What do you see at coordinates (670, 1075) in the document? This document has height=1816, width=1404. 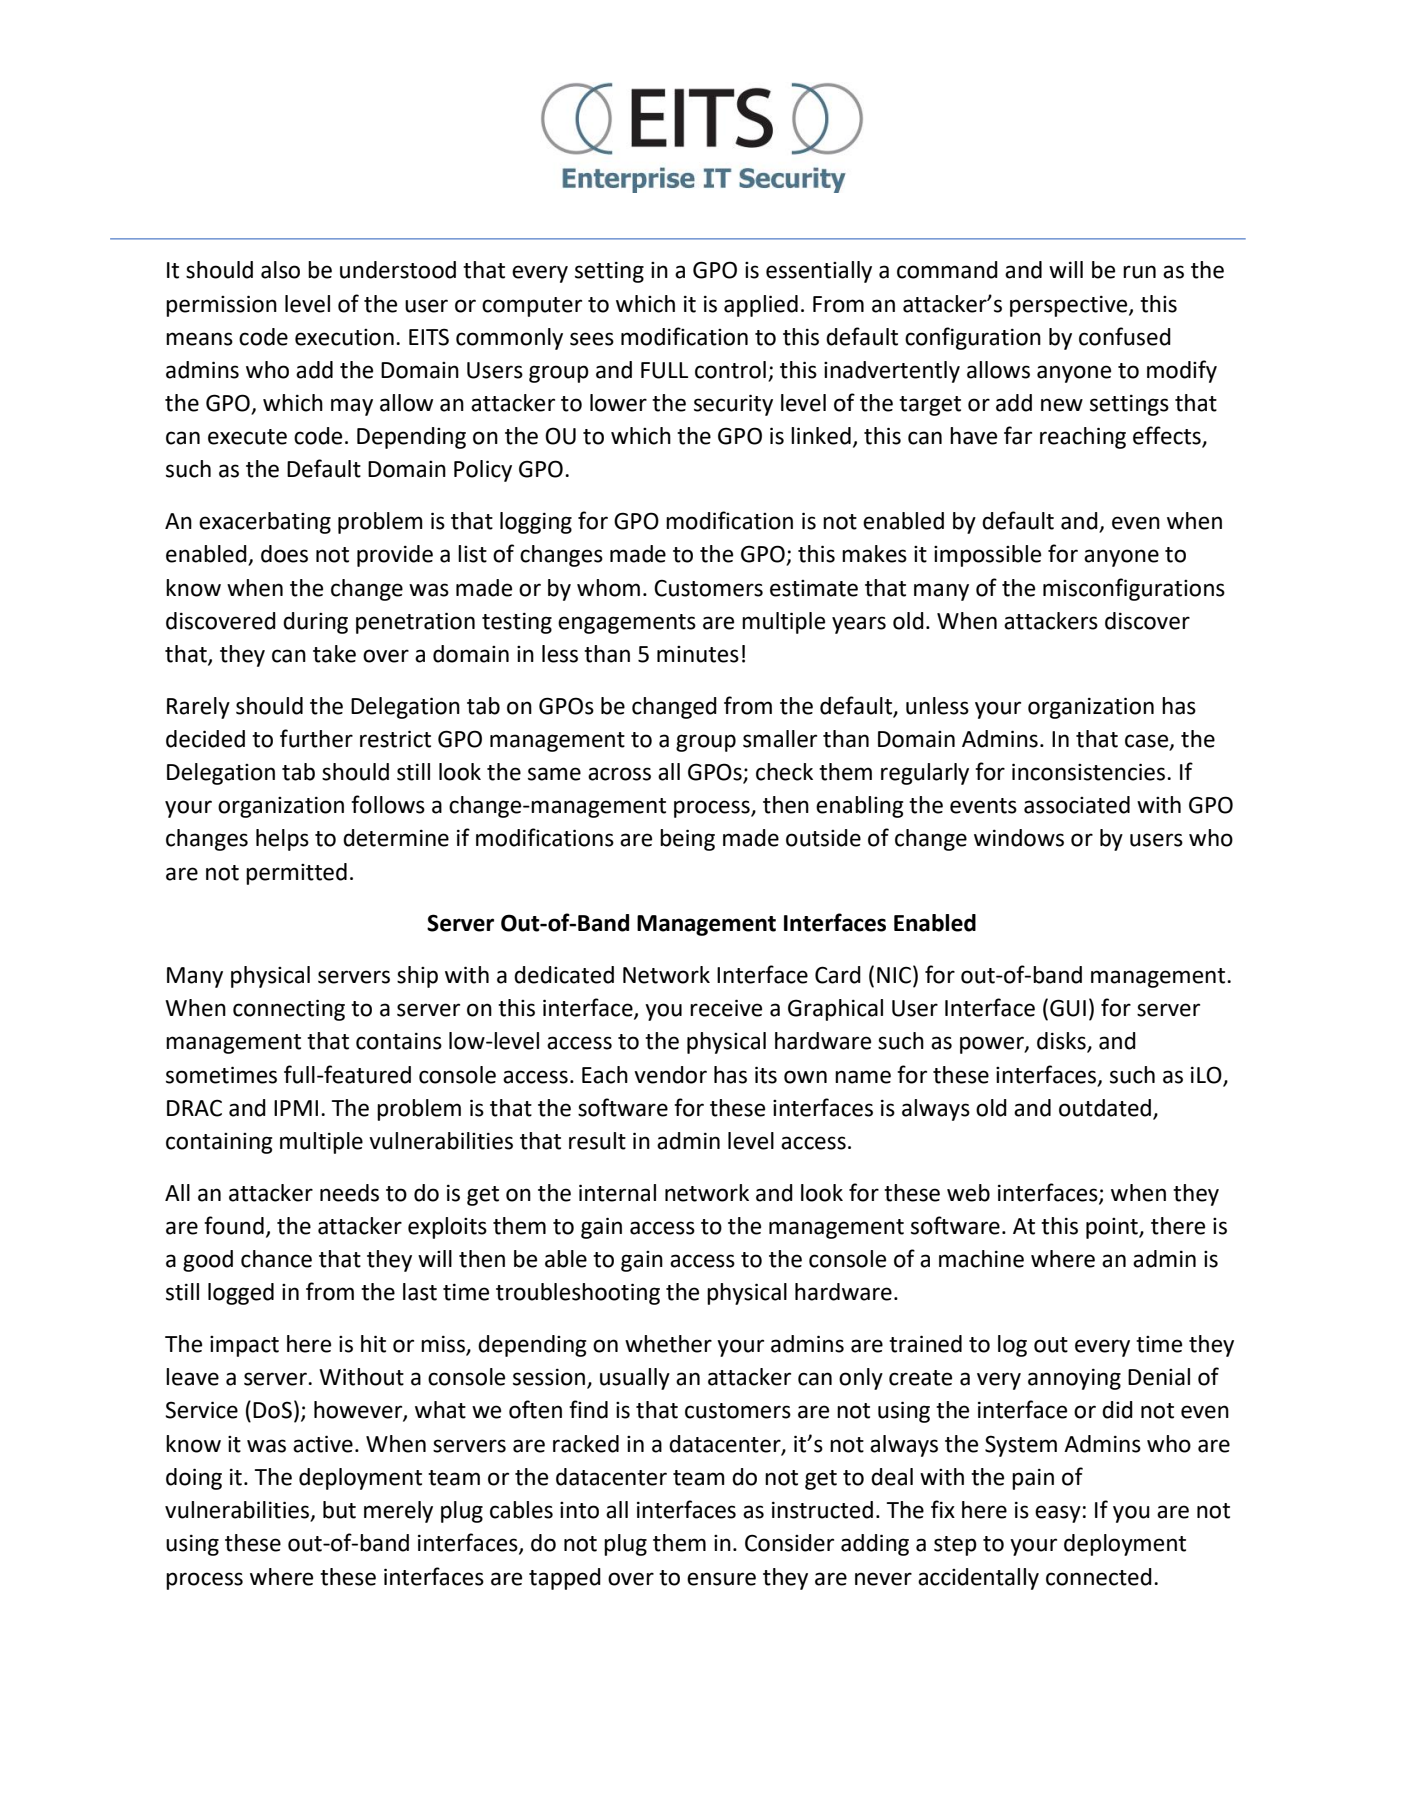 I see `vendor` at bounding box center [670, 1075].
